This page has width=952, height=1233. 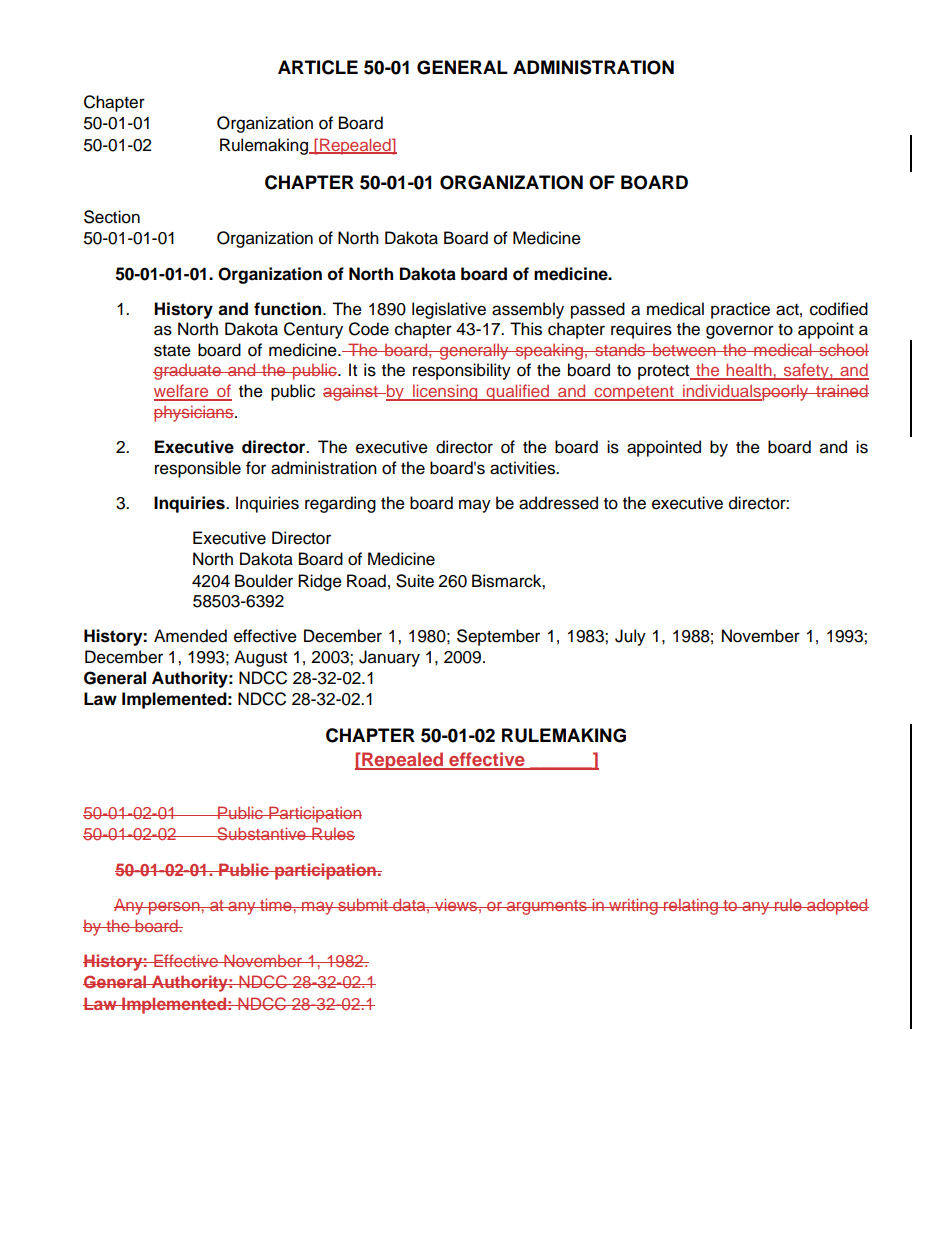 I want to click on person, so click(x=174, y=908).
